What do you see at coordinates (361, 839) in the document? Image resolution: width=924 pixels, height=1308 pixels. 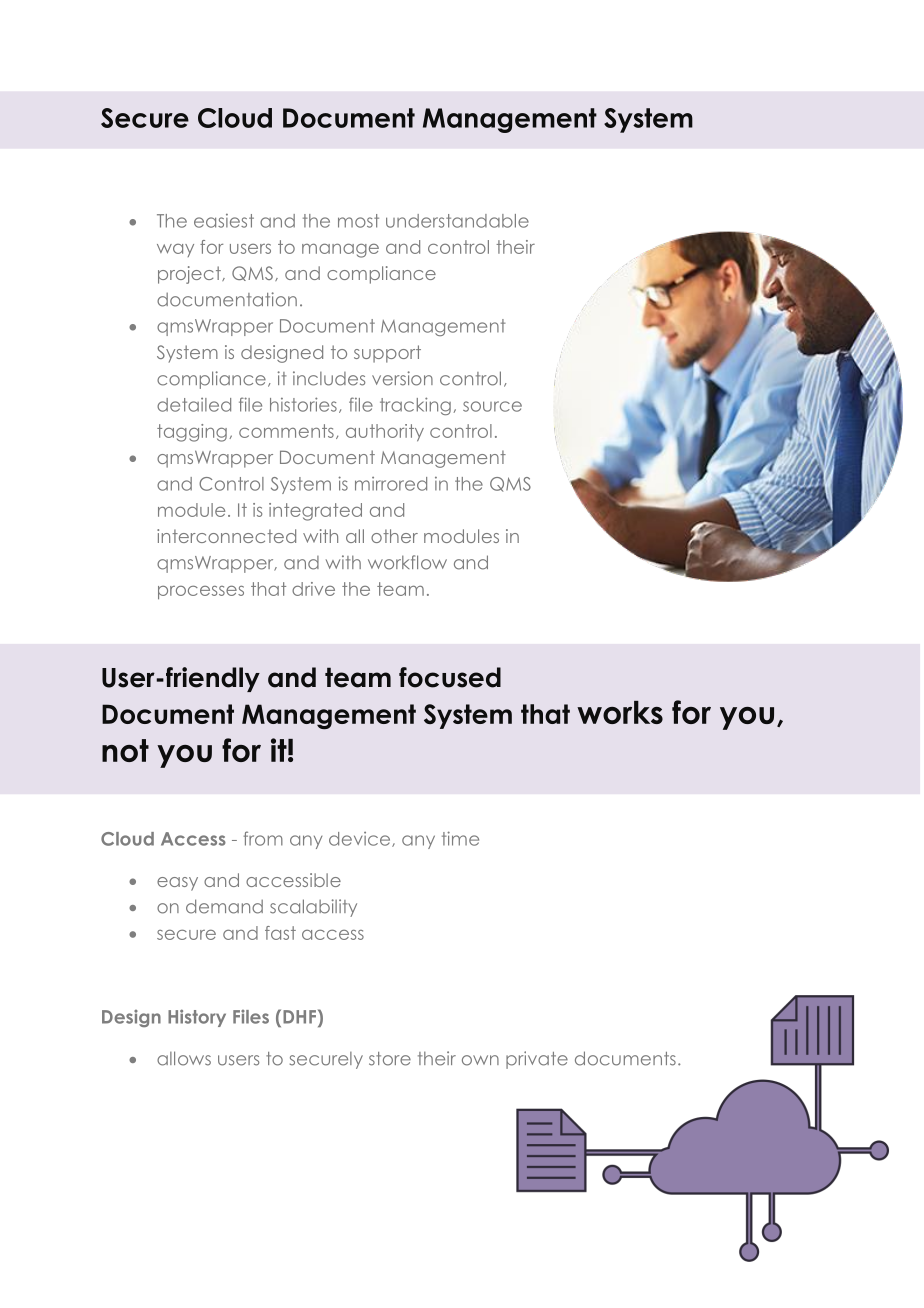 I see `device` at bounding box center [361, 839].
